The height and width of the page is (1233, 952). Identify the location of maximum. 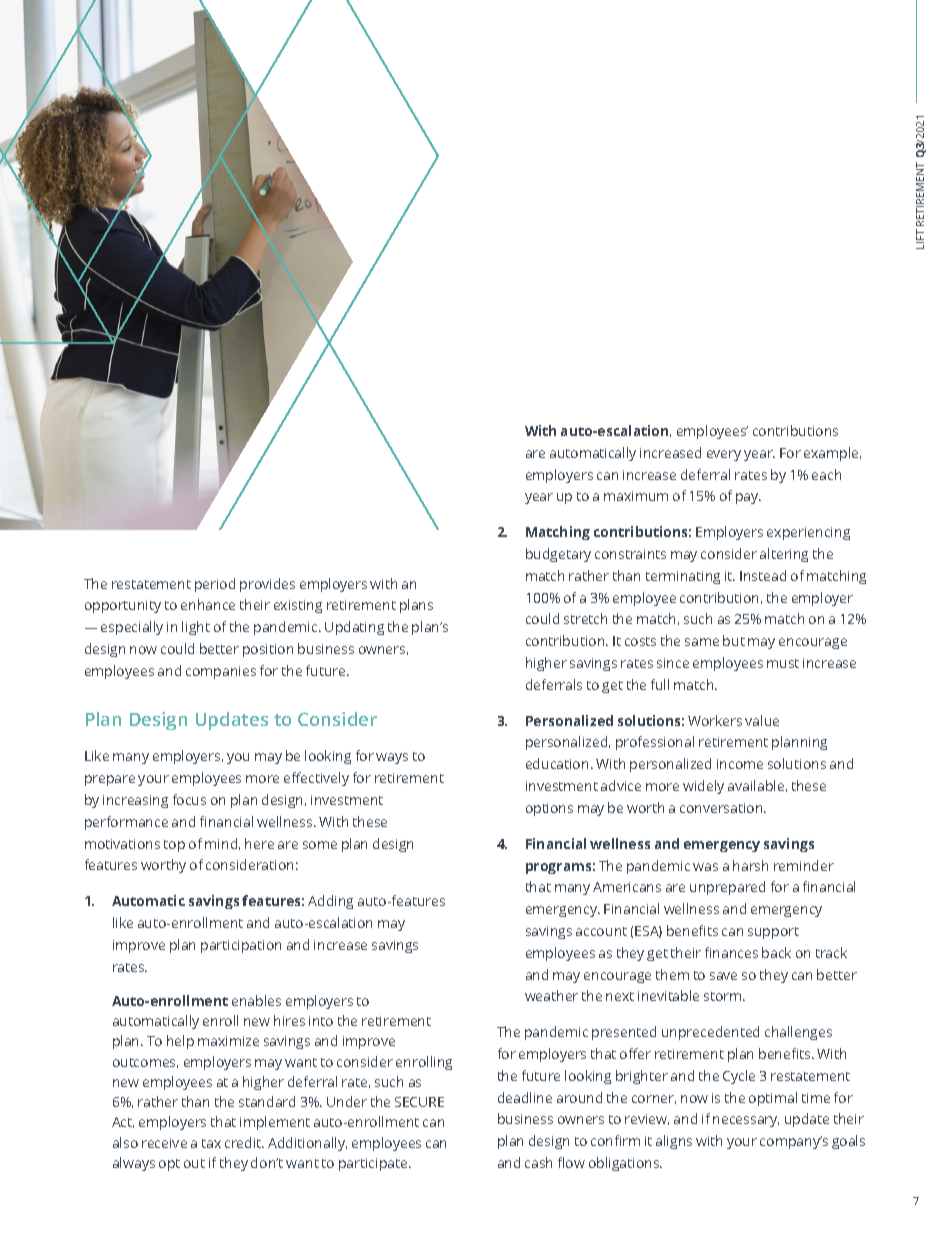
(636, 496).
